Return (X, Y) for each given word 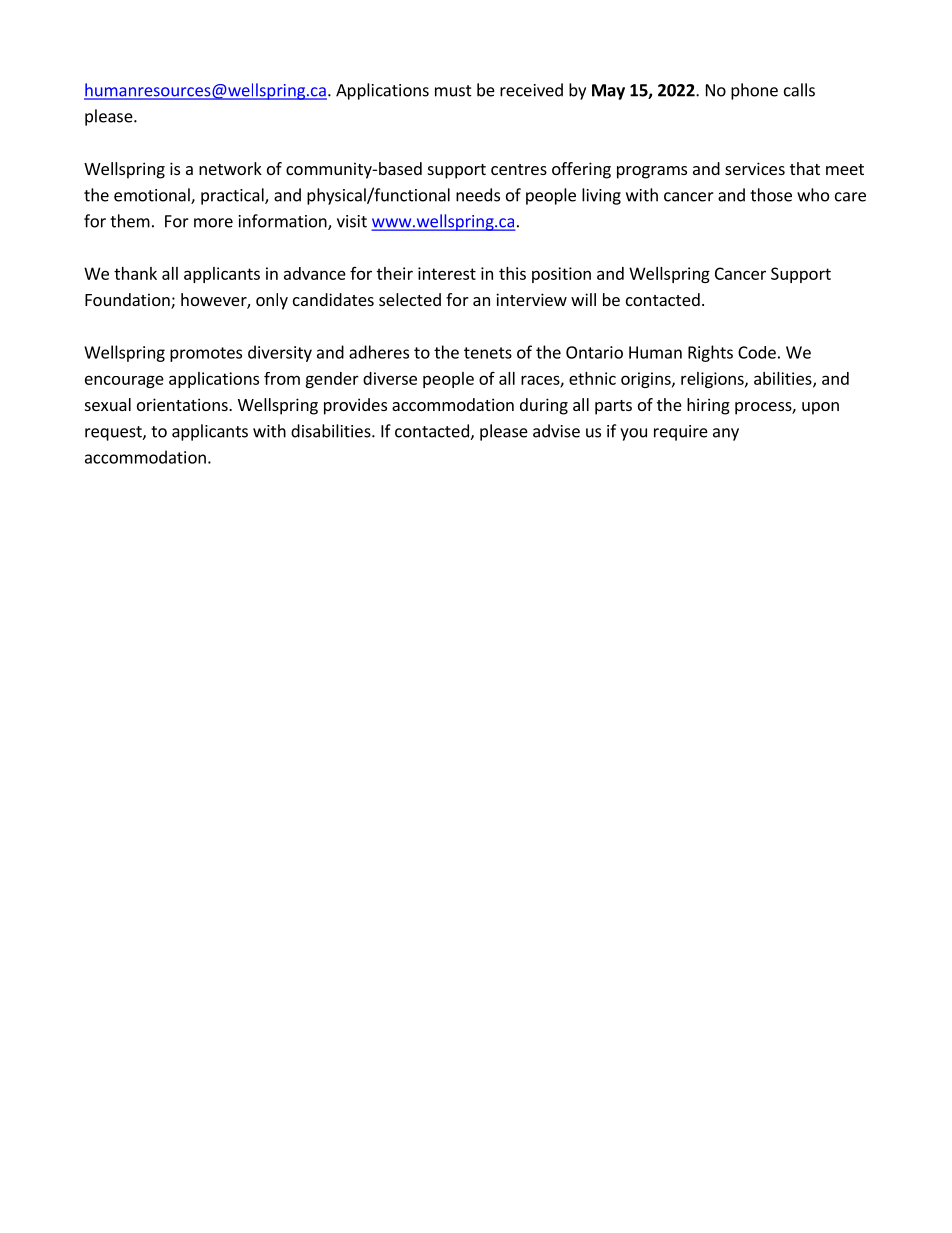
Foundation (128, 301)
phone (754, 91)
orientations (183, 404)
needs (478, 195)
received (531, 90)
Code (757, 352)
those (771, 195)
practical (233, 196)
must (453, 91)
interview (531, 299)
